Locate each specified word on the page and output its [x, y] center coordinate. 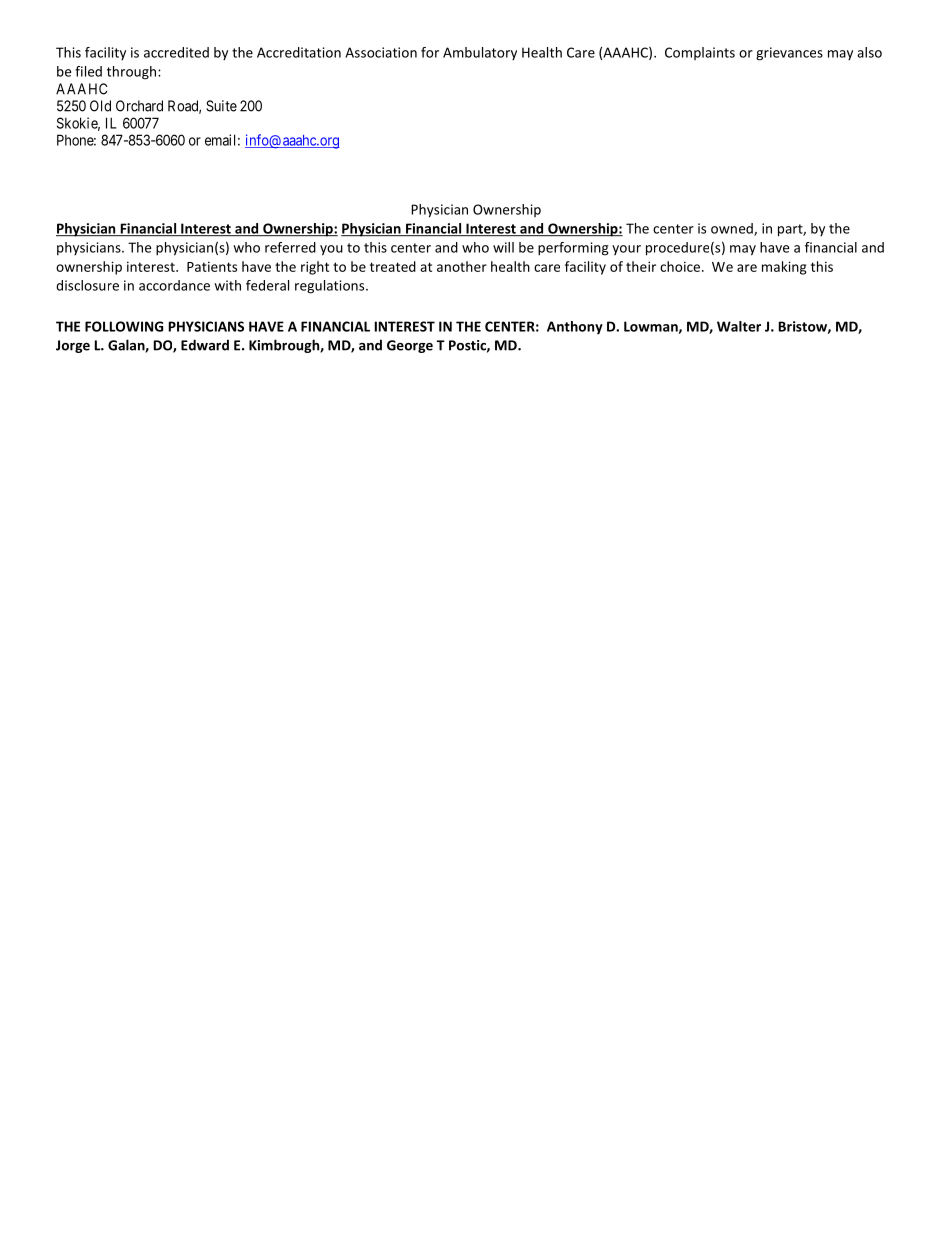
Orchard [139, 106]
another [462, 266]
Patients [212, 266]
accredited [176, 52]
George [410, 346]
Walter [739, 326]
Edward [205, 345]
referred [290, 247]
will [503, 247]
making [784, 268]
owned [733, 229]
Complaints [700, 53]
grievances [789, 54]
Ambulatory [480, 53]
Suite [221, 106]
